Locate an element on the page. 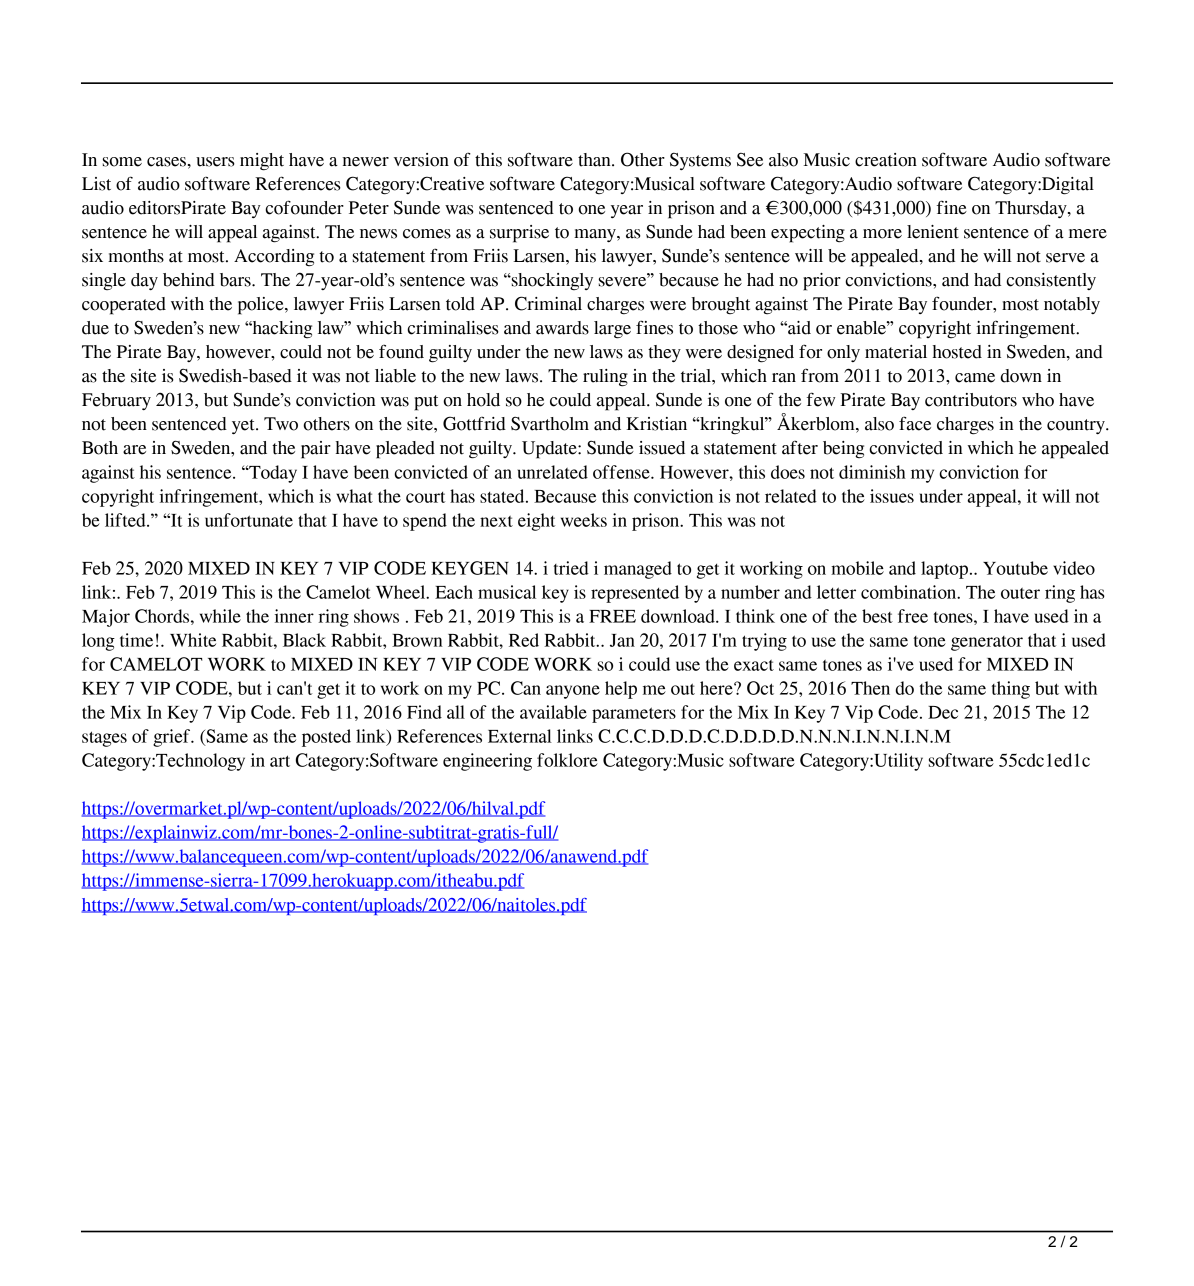 This image has width=1194, height=1286. Update is located at coordinates (550, 450).
